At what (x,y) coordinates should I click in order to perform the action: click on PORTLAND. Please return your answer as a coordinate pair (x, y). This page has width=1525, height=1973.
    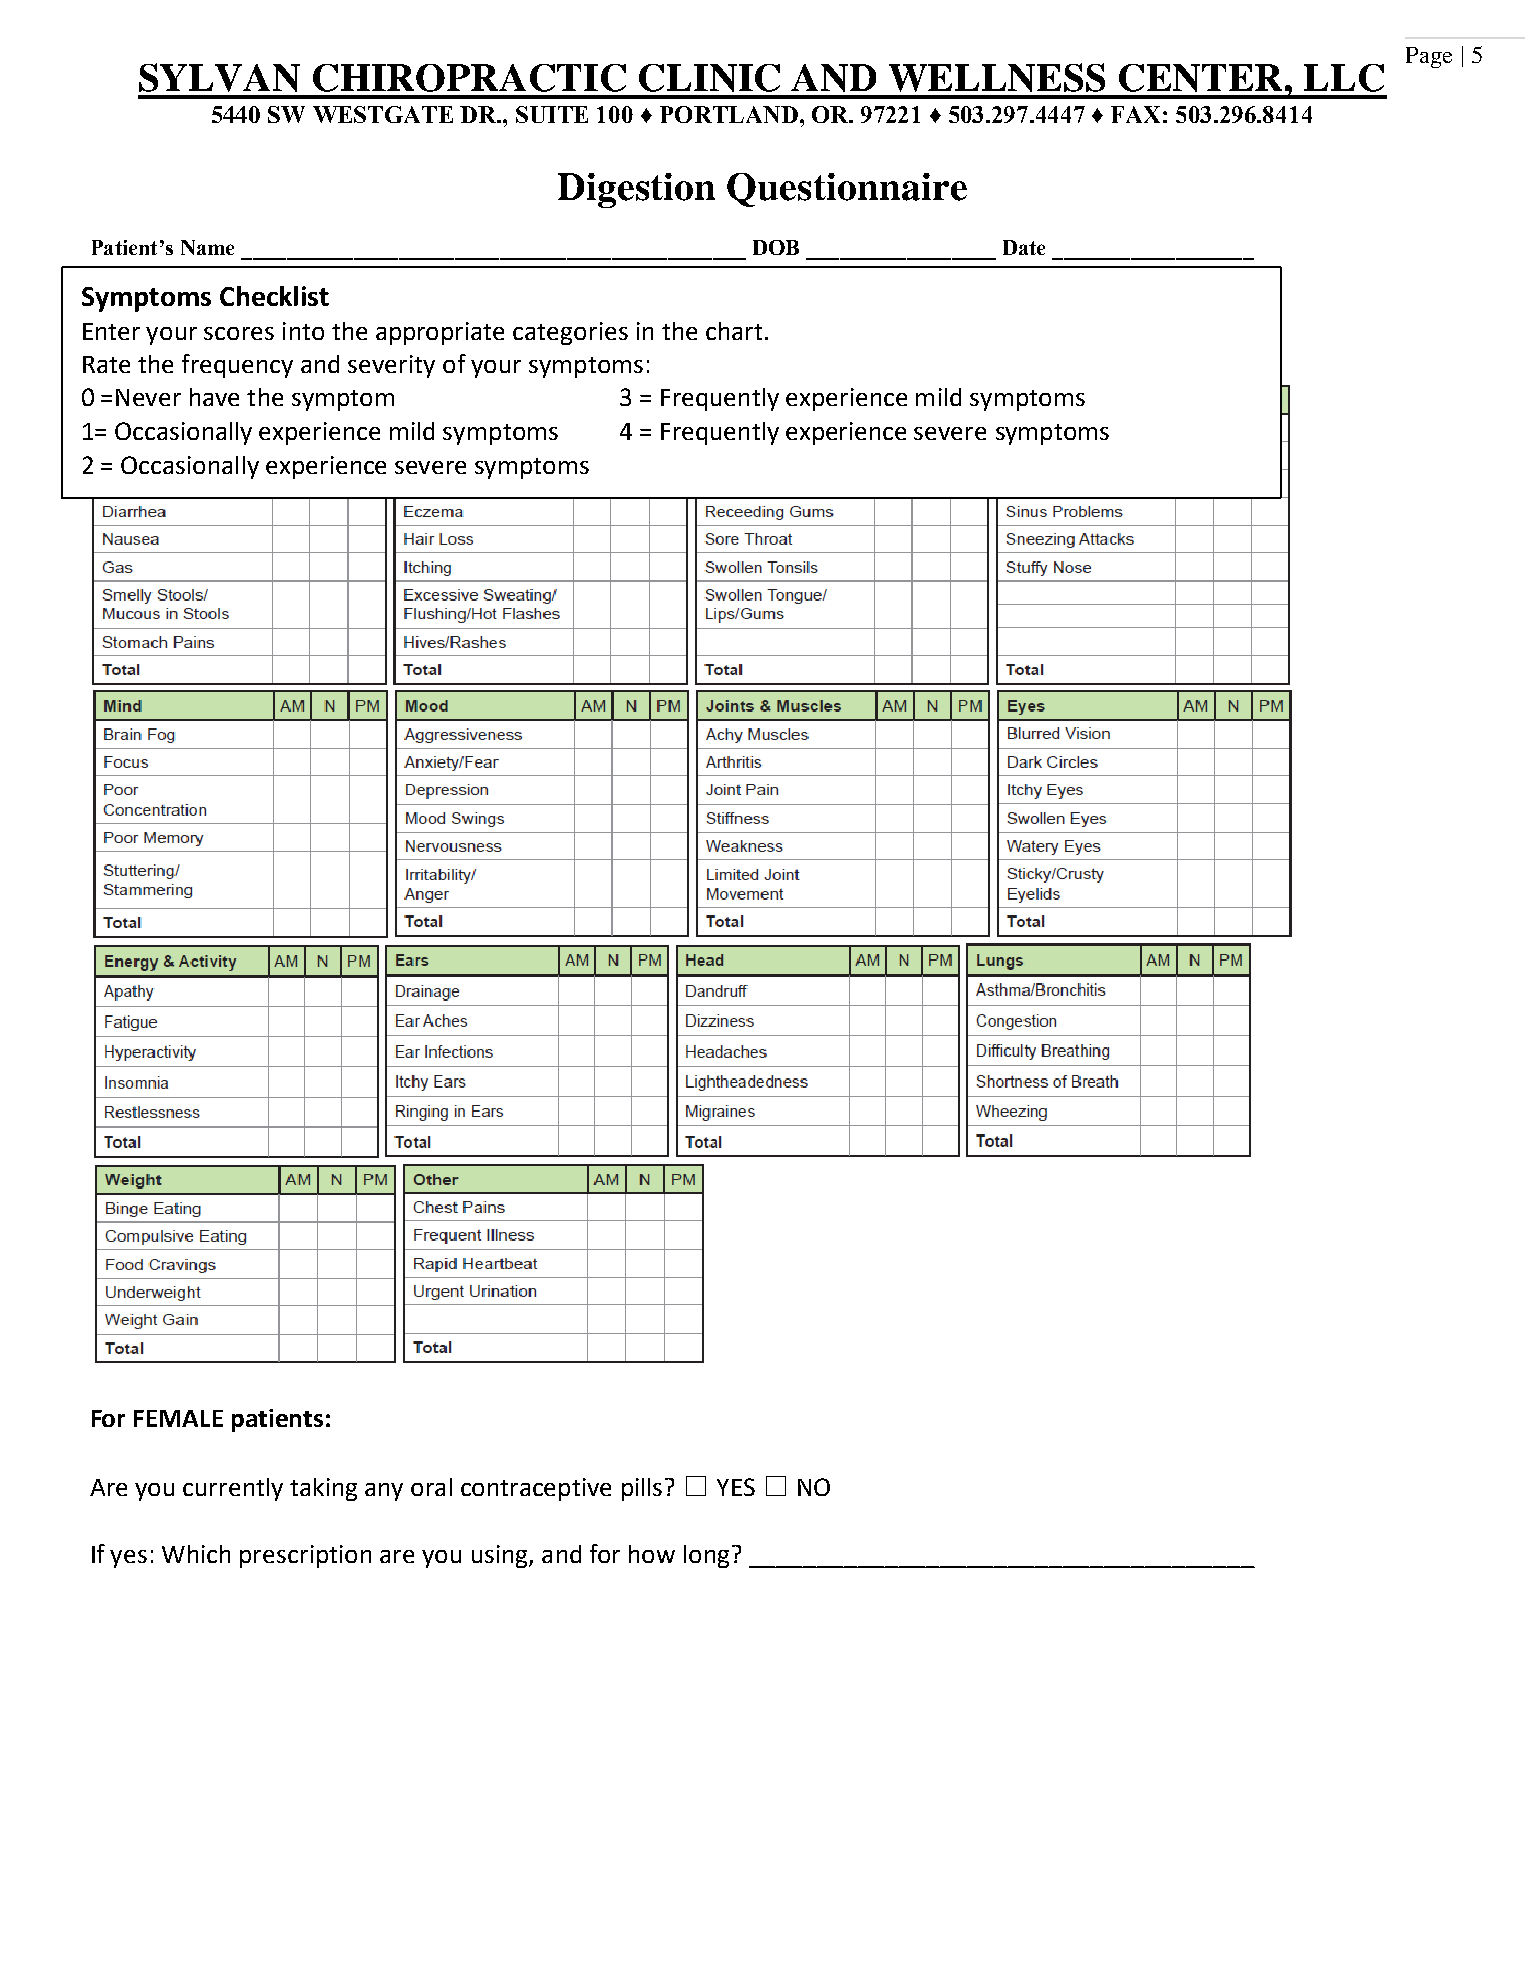
    Looking at the image, I should click on (729, 114).
